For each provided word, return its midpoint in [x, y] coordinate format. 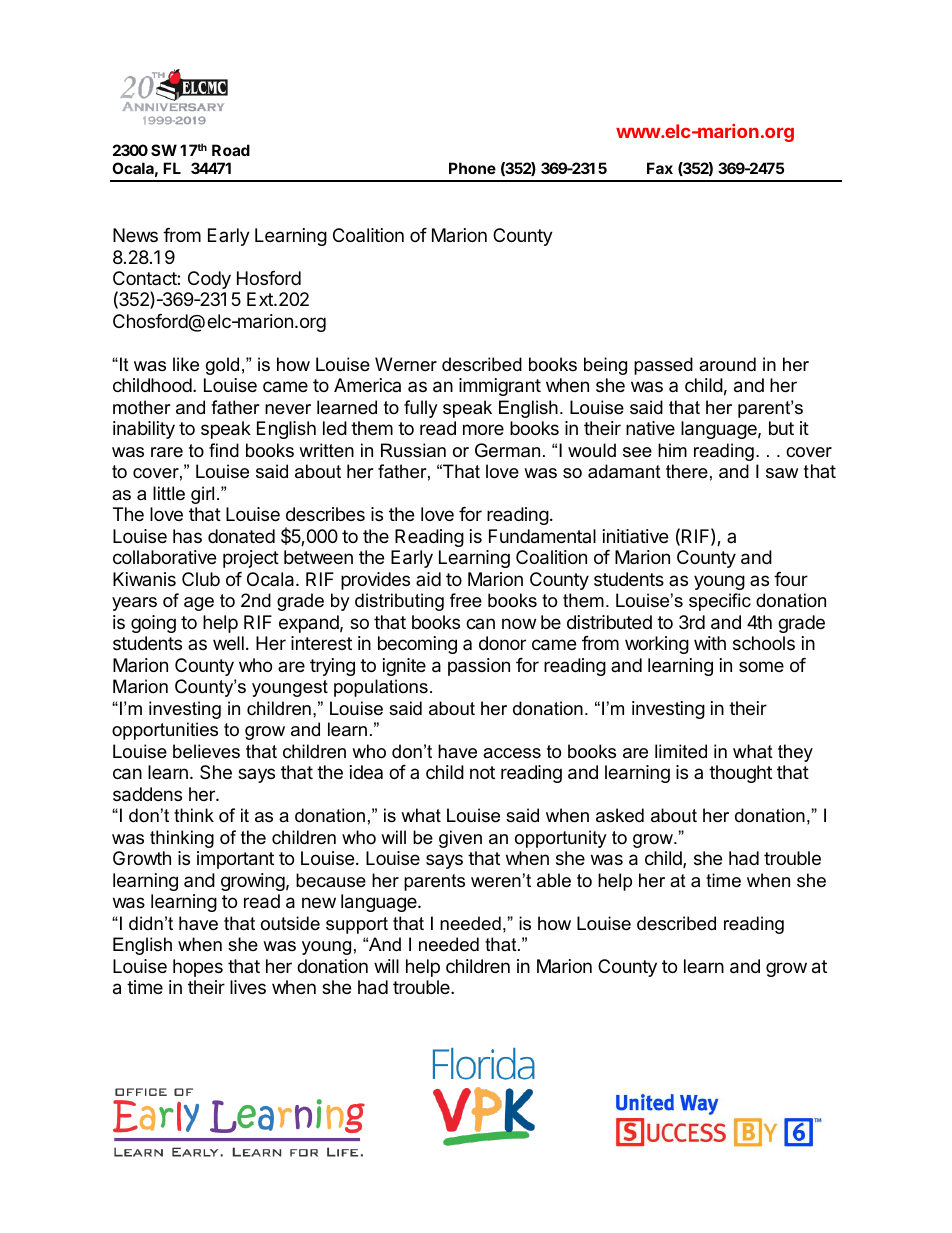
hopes [198, 968]
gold [222, 366]
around [727, 364]
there [687, 471]
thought [740, 774]
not [482, 772]
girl [202, 495]
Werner [406, 364]
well [228, 643]
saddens [147, 794]
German [507, 450]
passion [479, 667]
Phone [472, 168]
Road [231, 150]
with [710, 643]
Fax [660, 168]
